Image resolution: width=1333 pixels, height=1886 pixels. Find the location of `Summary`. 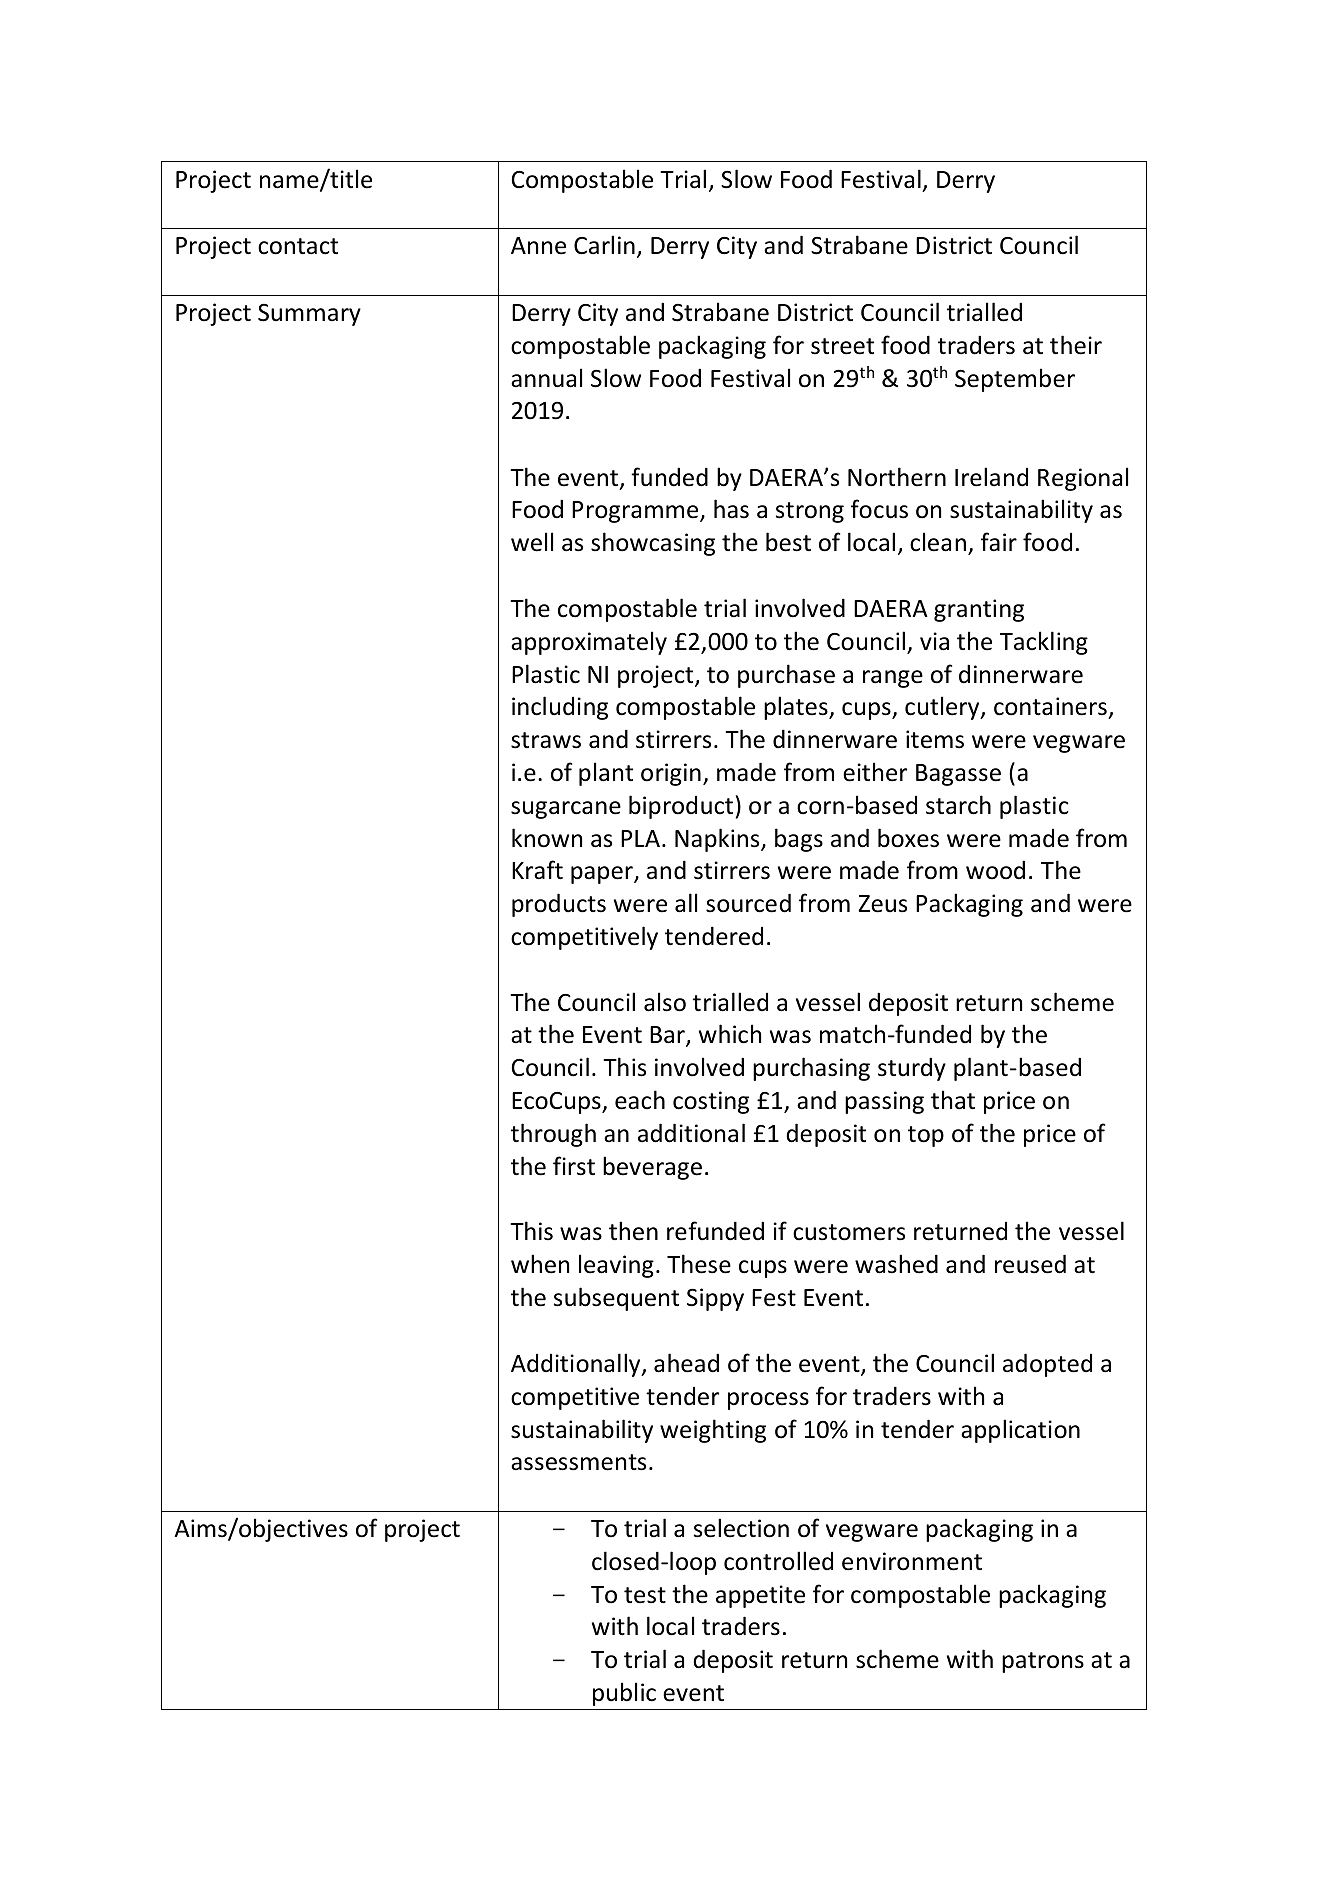

Summary is located at coordinates (309, 314).
